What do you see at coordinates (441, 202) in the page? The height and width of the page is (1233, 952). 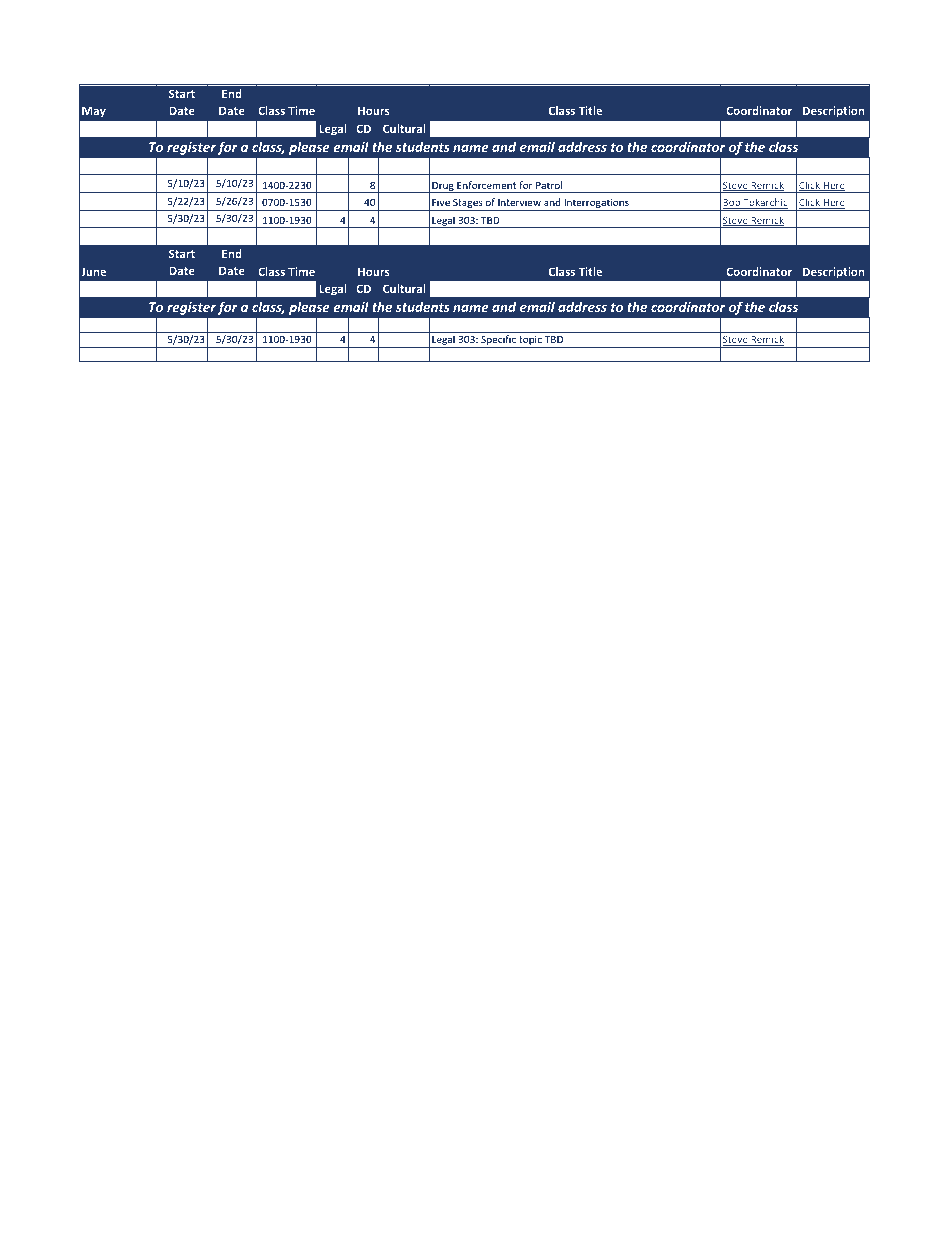 I see `Five` at bounding box center [441, 202].
